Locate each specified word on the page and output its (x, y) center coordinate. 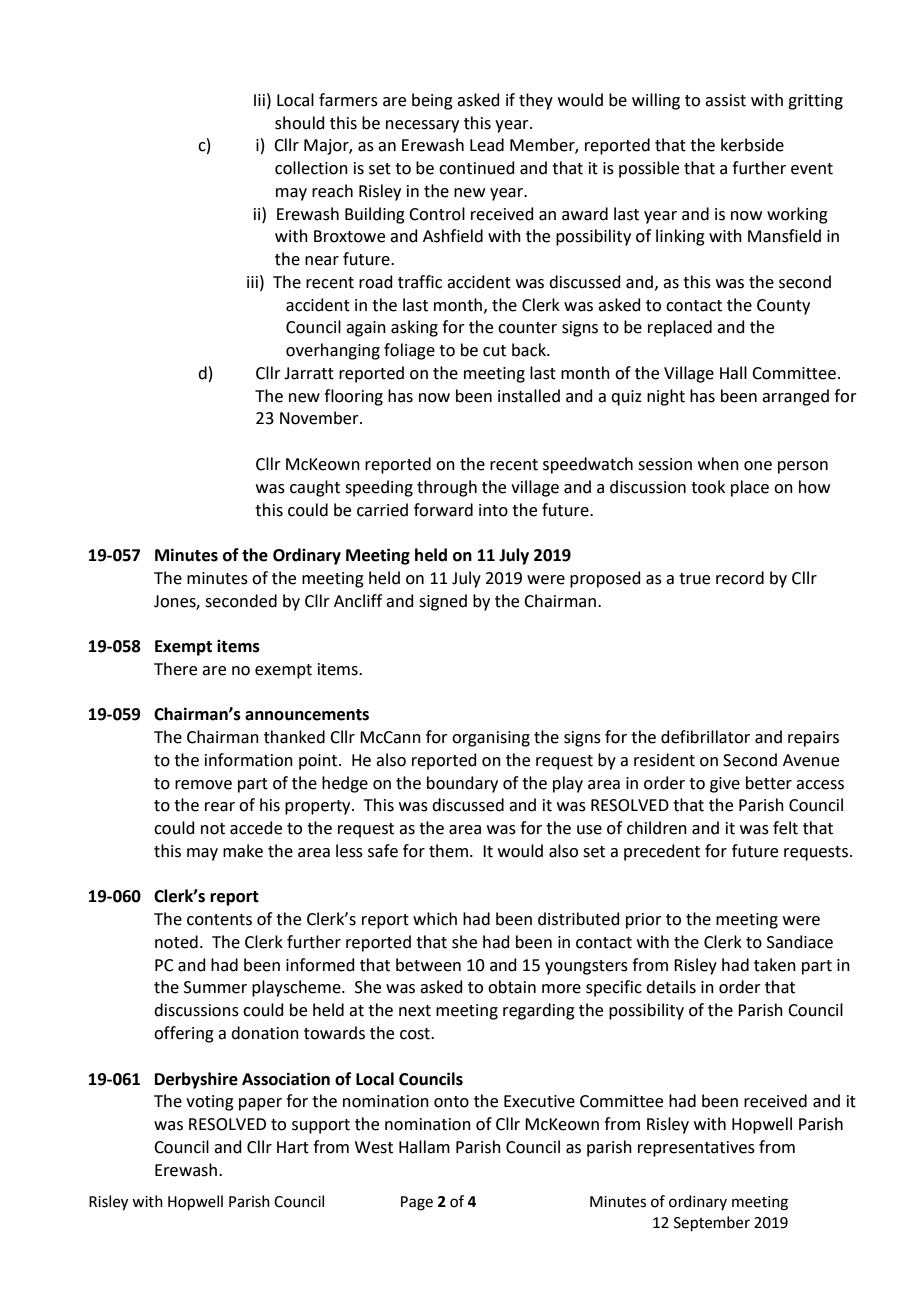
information (249, 760)
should (300, 123)
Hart (293, 1147)
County (783, 307)
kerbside (752, 145)
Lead (487, 145)
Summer (215, 987)
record (740, 578)
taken (775, 965)
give (725, 785)
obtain (512, 987)
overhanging (333, 351)
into (493, 510)
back (530, 350)
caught (315, 488)
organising (491, 739)
